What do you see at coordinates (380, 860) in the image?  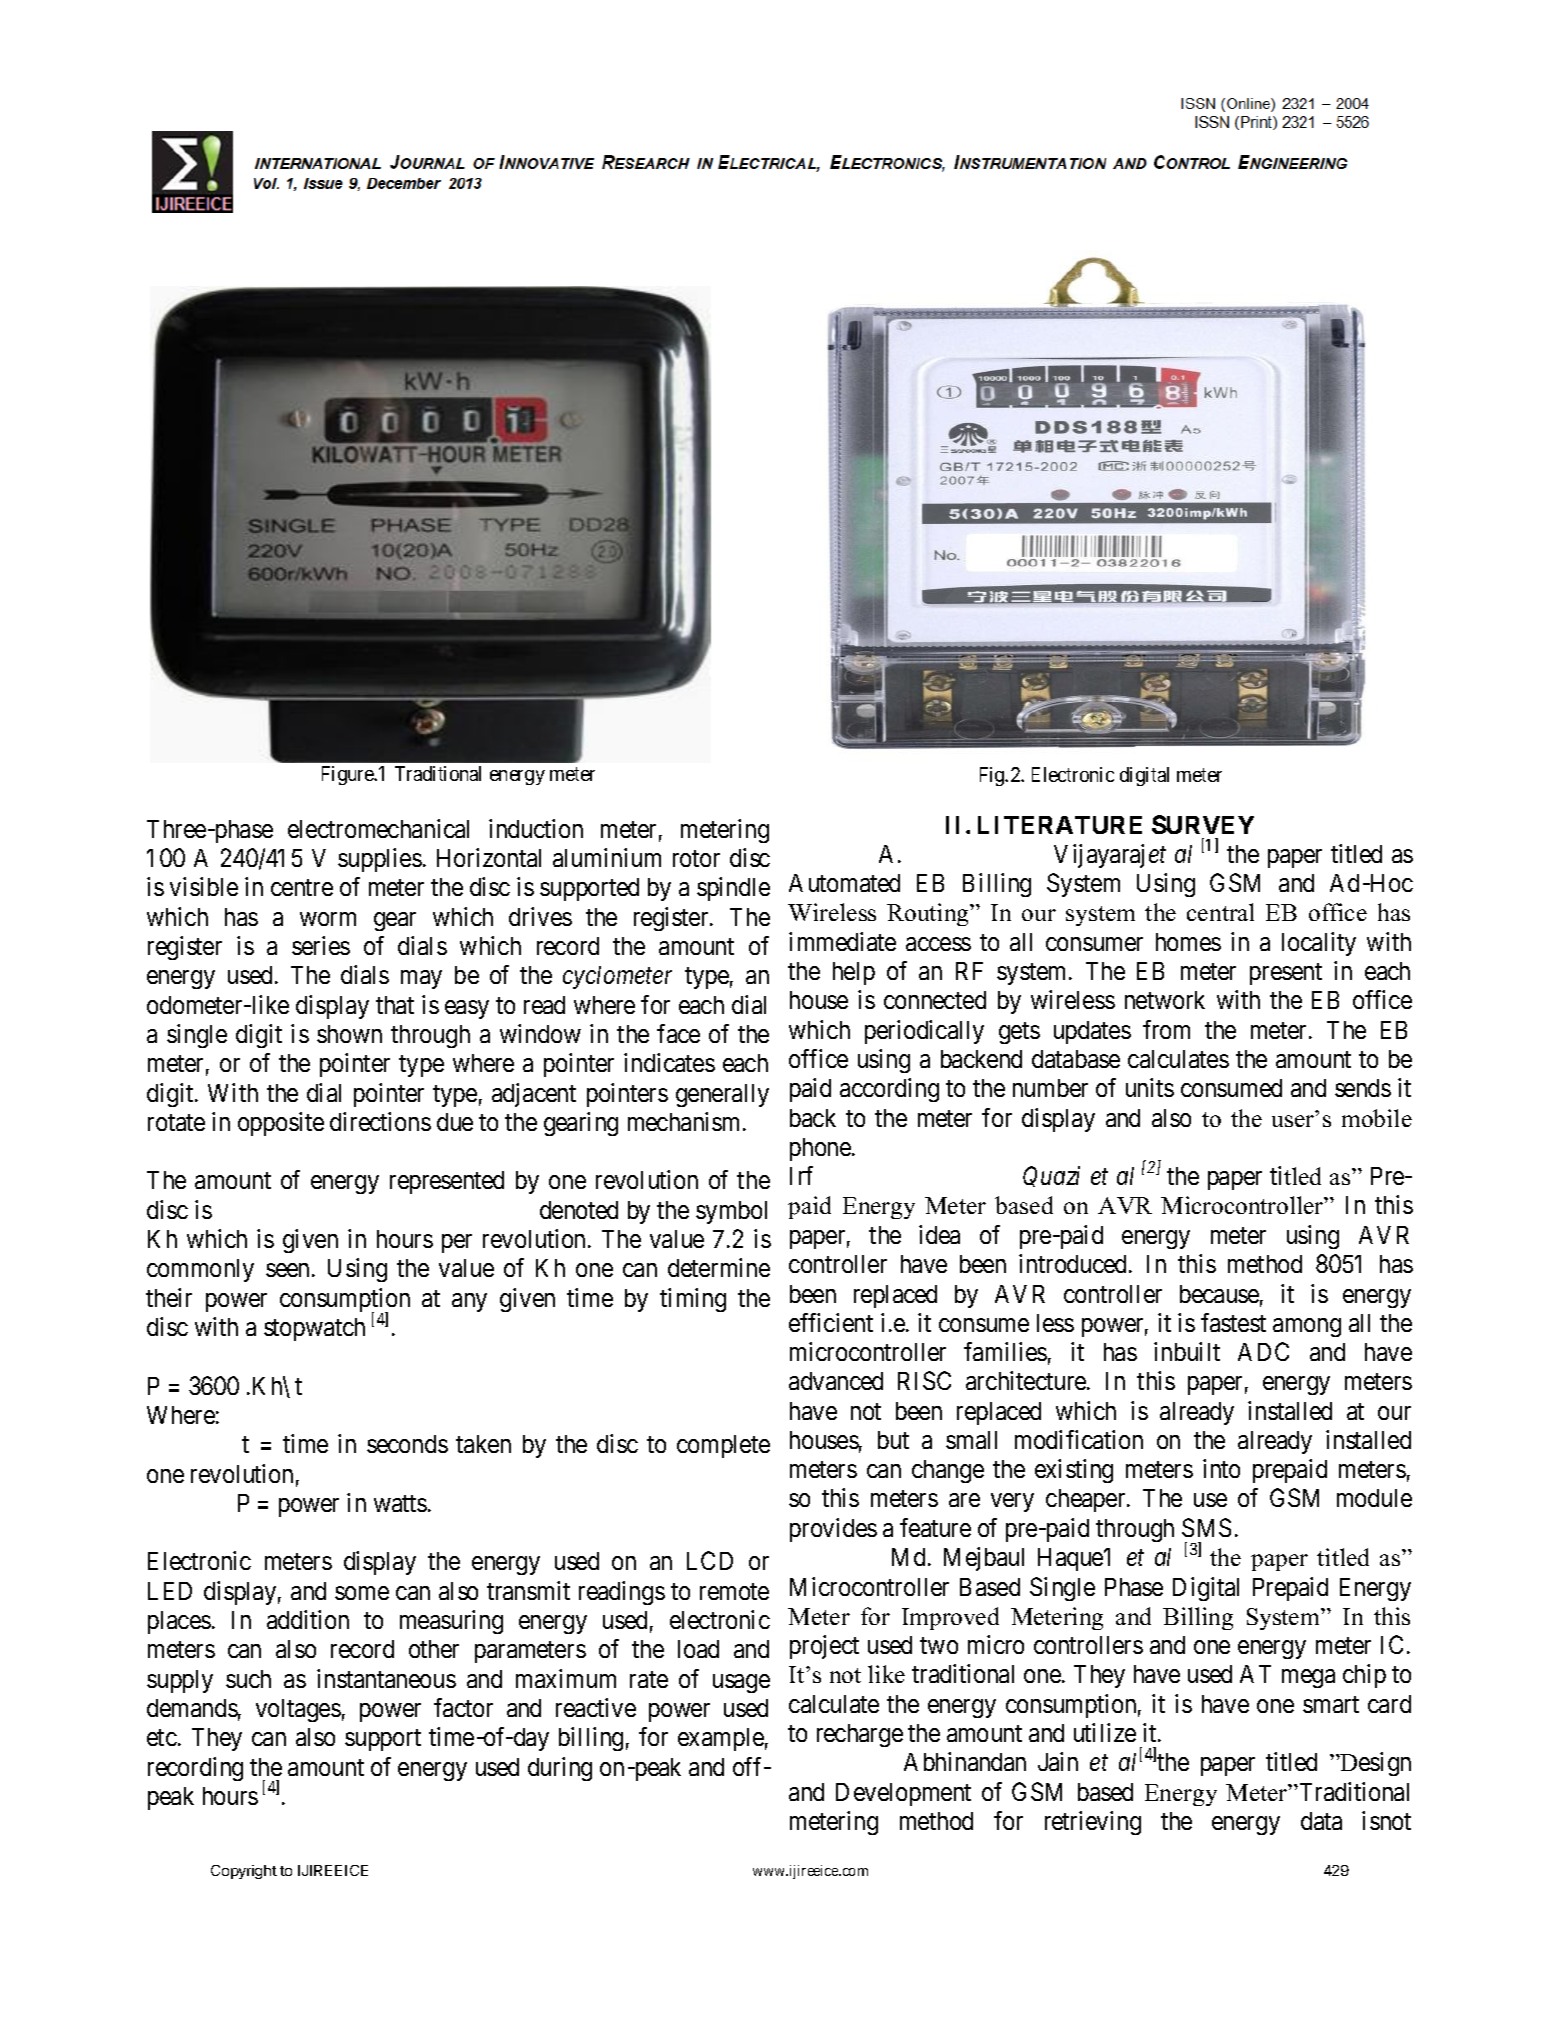 I see `supplies` at bounding box center [380, 860].
